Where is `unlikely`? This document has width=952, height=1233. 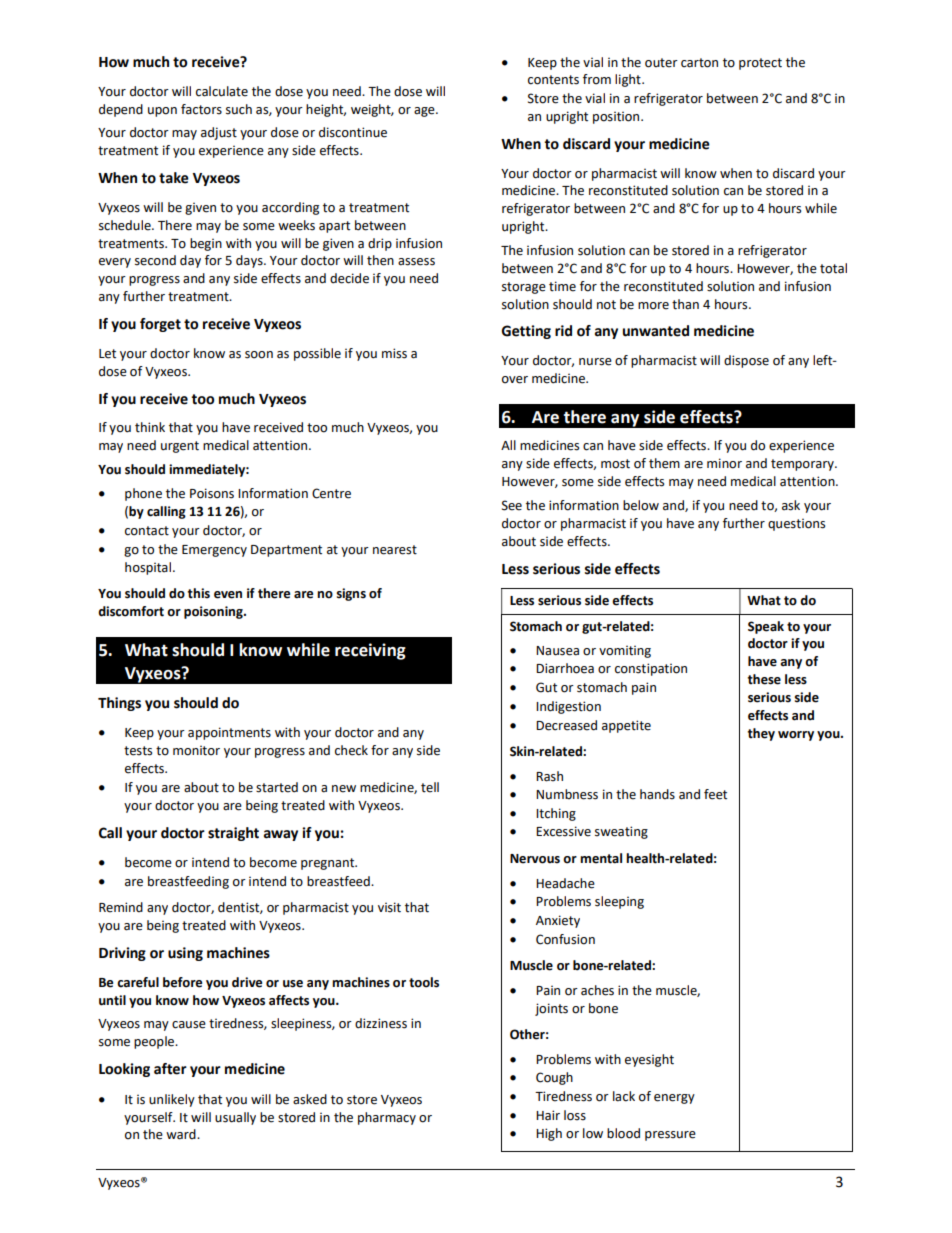 unlikely is located at coordinates (172, 1100).
